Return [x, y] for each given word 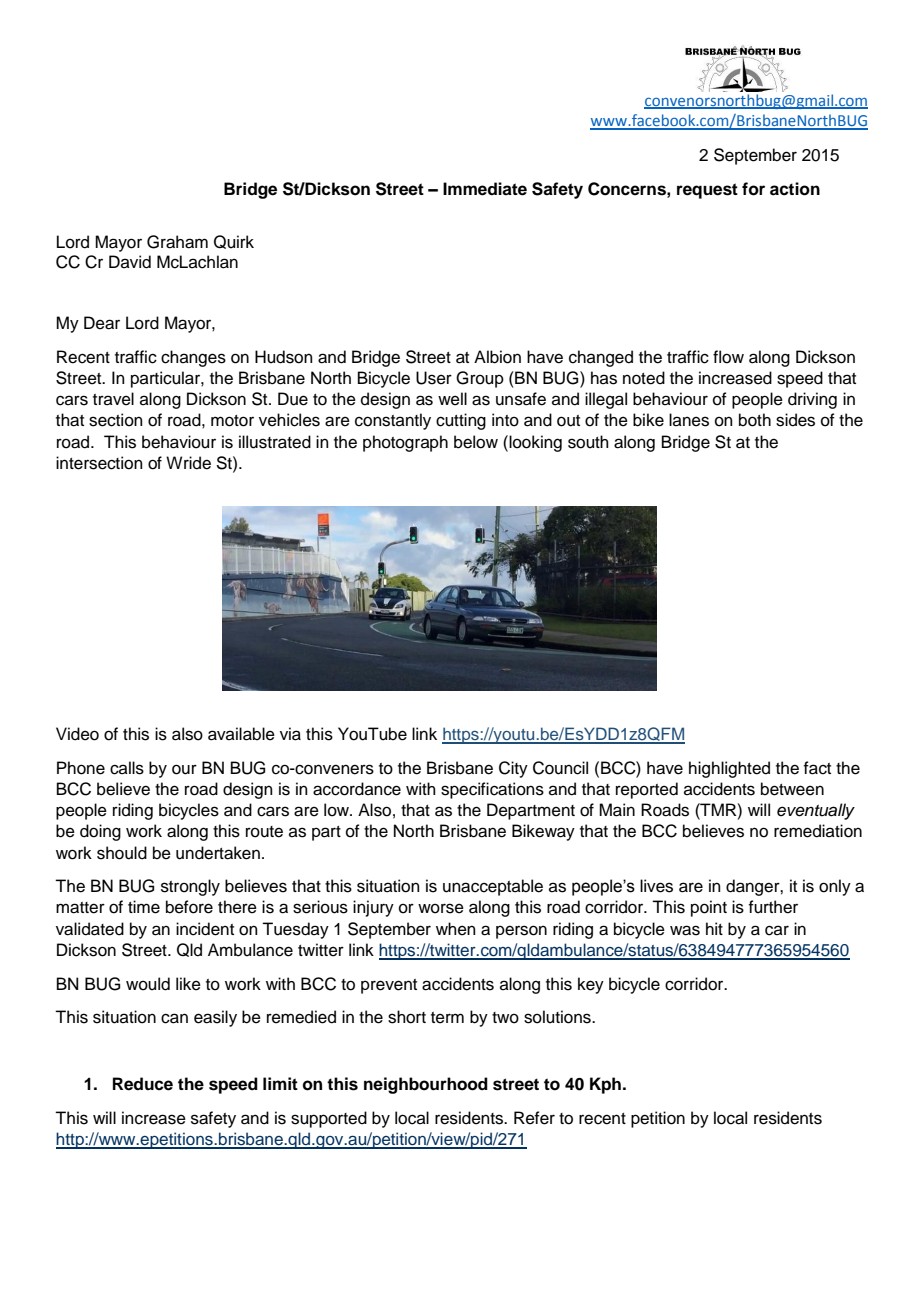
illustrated [275, 442]
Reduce [143, 1084]
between [792, 789]
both [755, 420]
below [476, 442]
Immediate [485, 189]
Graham [177, 242]
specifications [492, 790]
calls [127, 768]
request [707, 191]
